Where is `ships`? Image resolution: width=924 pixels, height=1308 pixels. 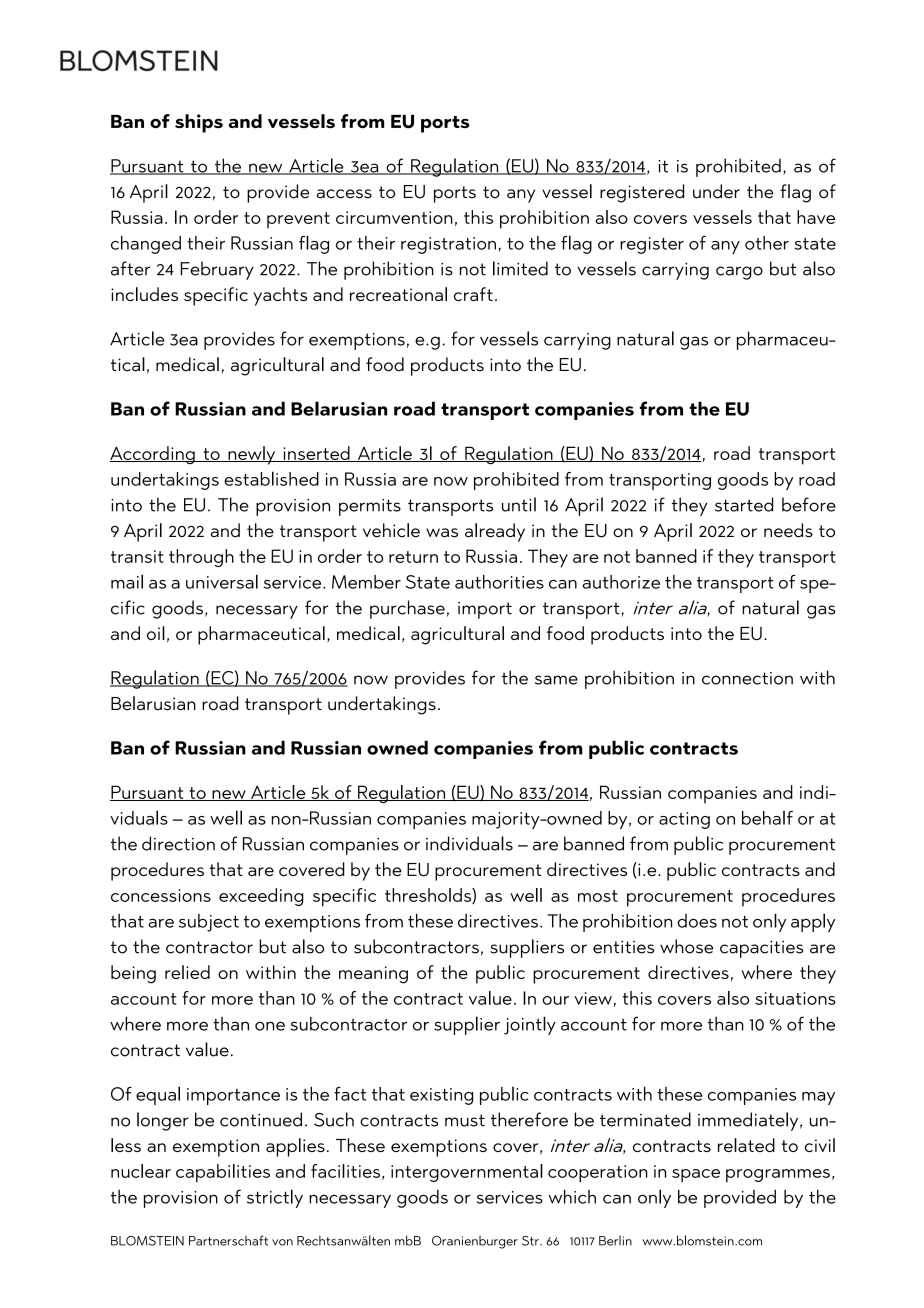
ships is located at coordinates (199, 123).
